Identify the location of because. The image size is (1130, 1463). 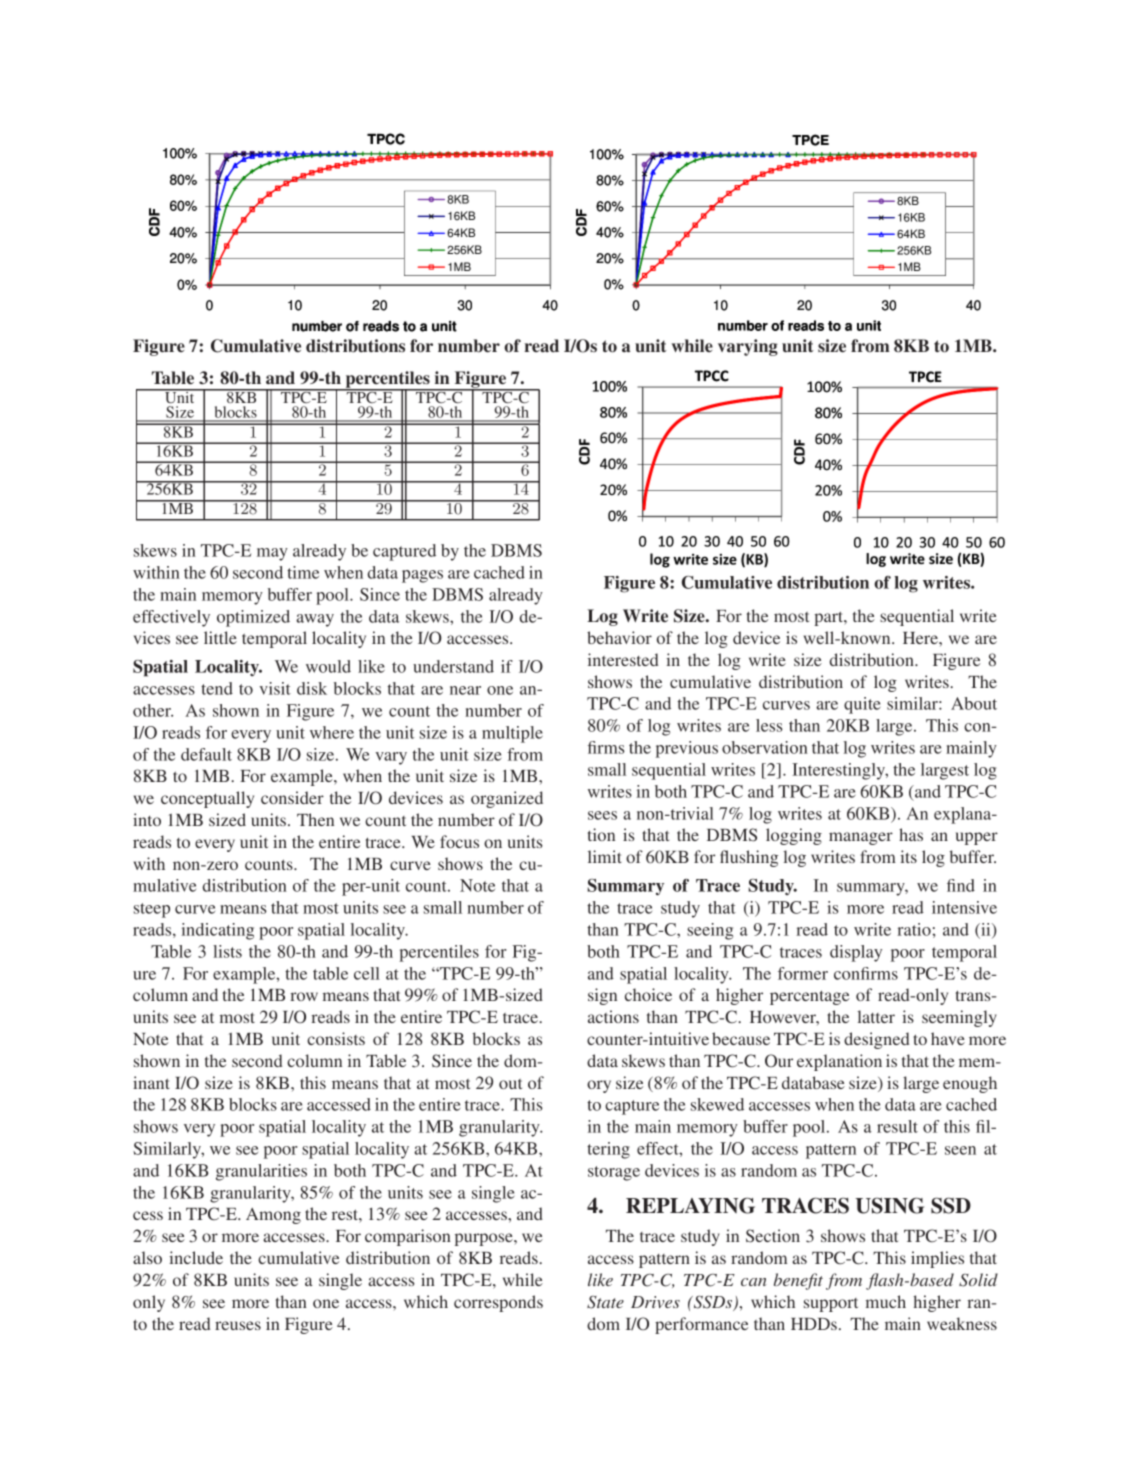
(741, 1038).
